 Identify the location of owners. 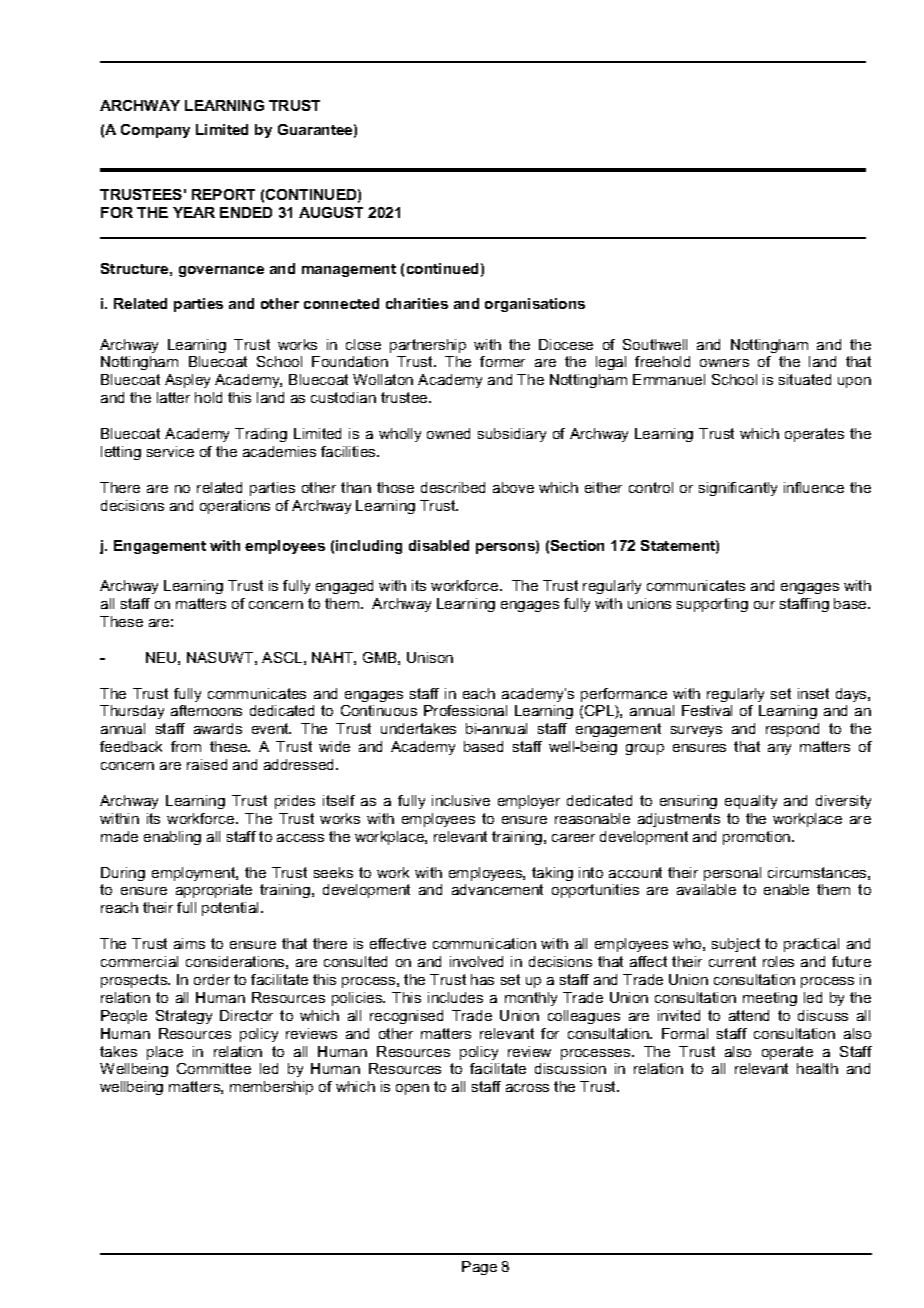
(724, 363).
